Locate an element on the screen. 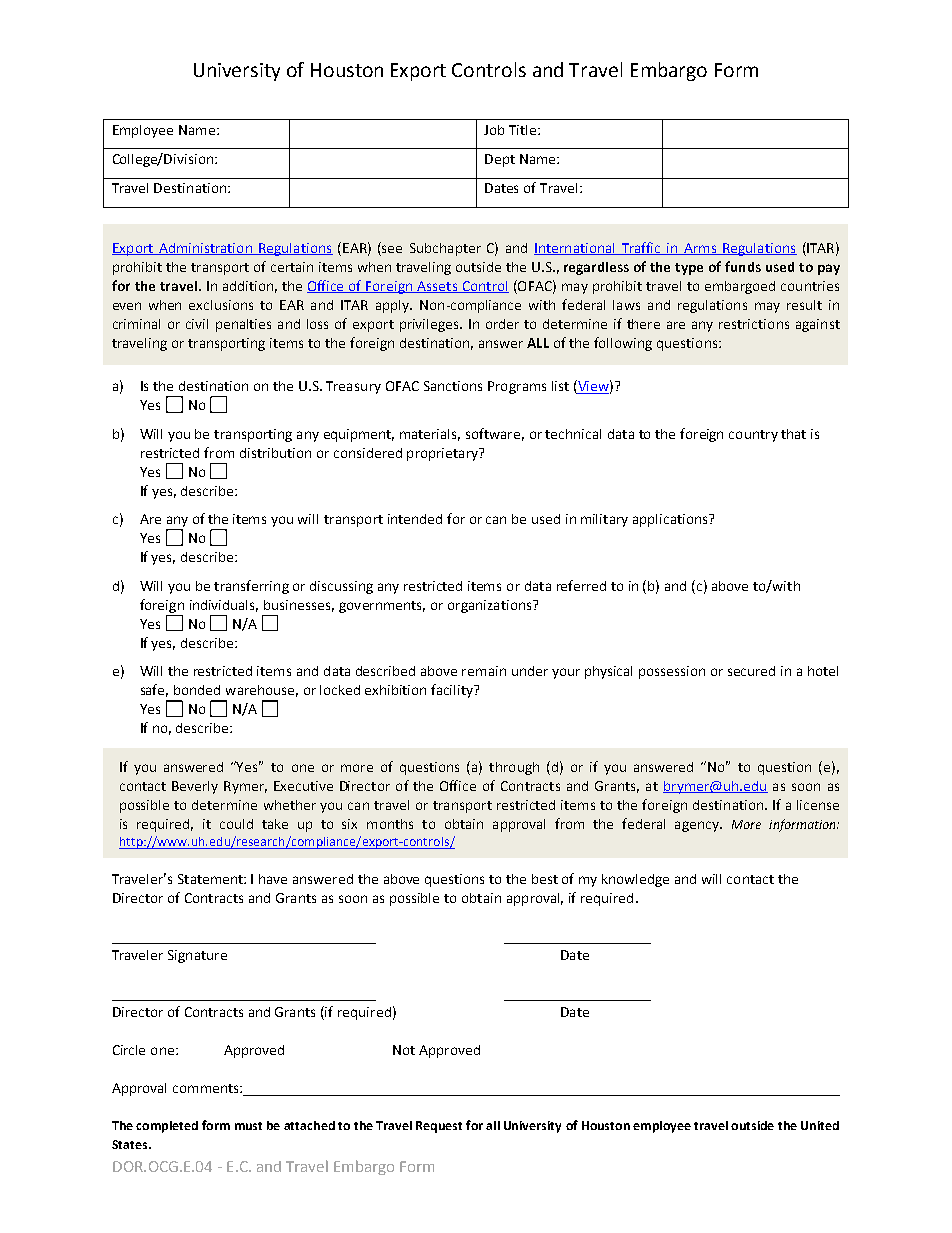 This screenshot has height=1233, width=952. best is located at coordinates (545, 879).
